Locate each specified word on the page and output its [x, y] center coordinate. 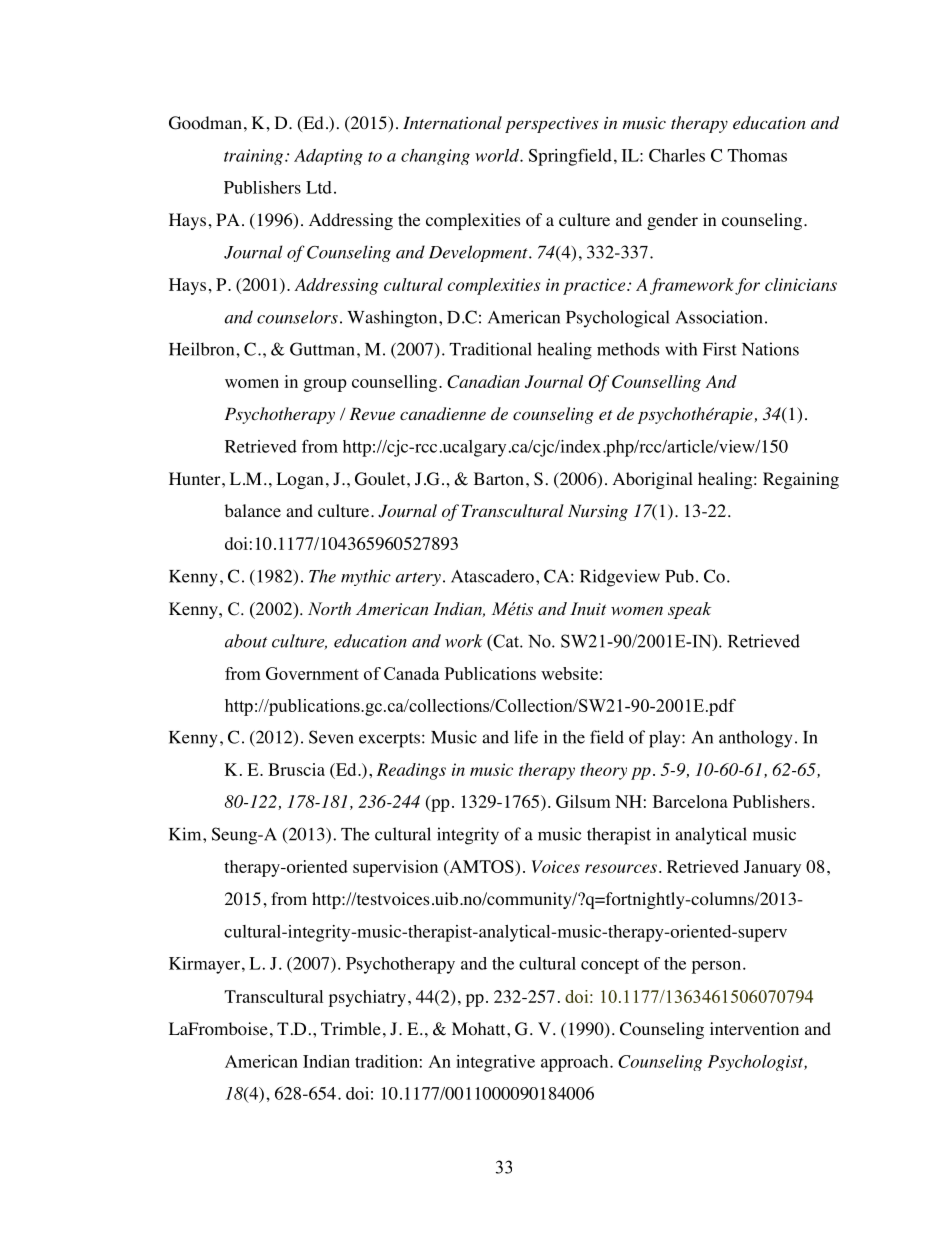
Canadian [483, 381]
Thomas [757, 155]
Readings [411, 771]
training [255, 157]
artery [418, 579]
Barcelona [690, 801]
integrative [495, 1063]
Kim [186, 834]
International [452, 122]
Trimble [351, 1028]
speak [689, 610]
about [246, 641]
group [325, 385]
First [720, 349]
